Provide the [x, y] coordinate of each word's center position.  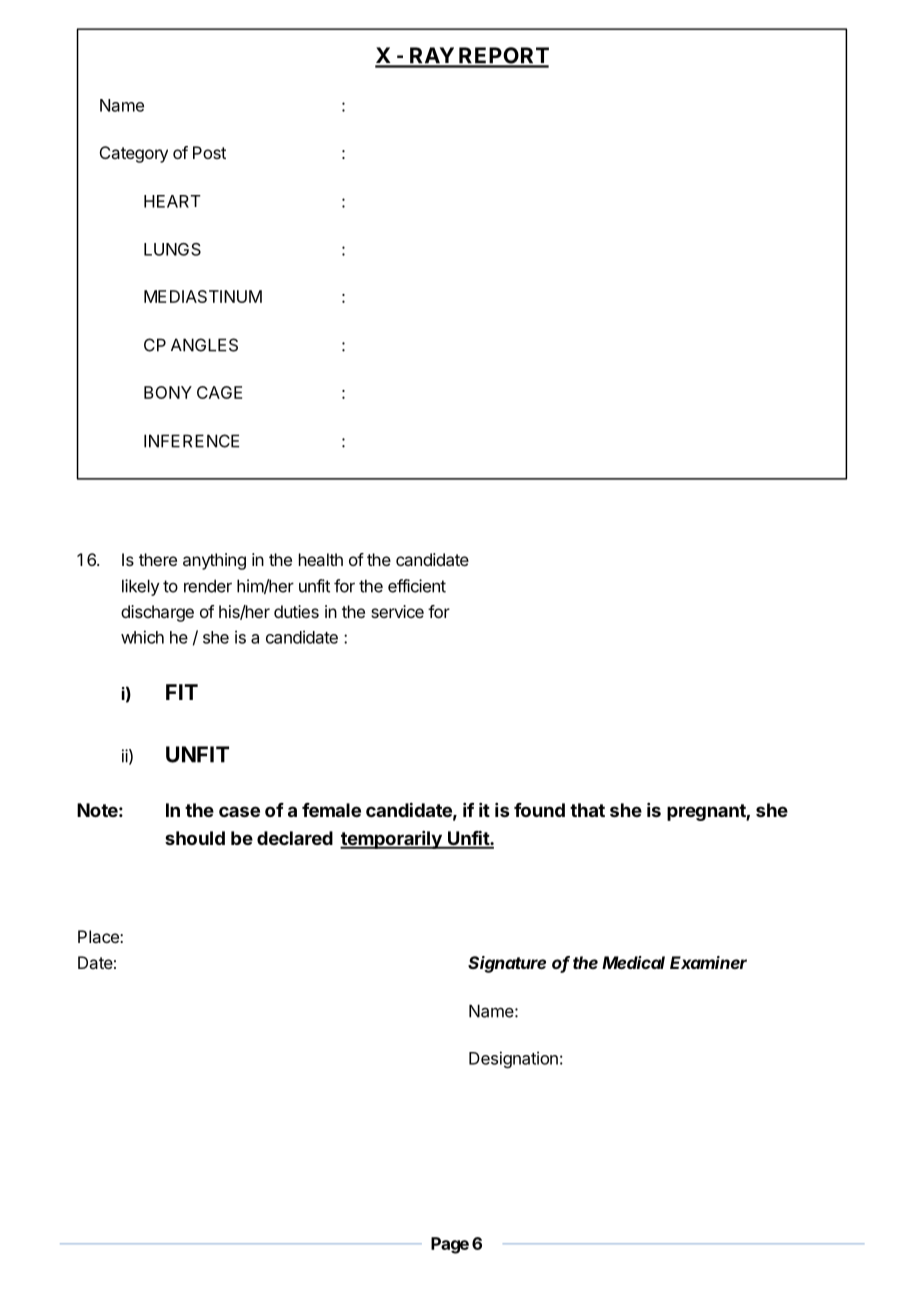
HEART [172, 201]
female [331, 810]
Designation [513, 1059]
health [321, 559]
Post [209, 152]
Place [99, 936]
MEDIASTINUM [203, 296]
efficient [417, 586]
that [587, 810]
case [239, 811]
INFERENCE [191, 441]
